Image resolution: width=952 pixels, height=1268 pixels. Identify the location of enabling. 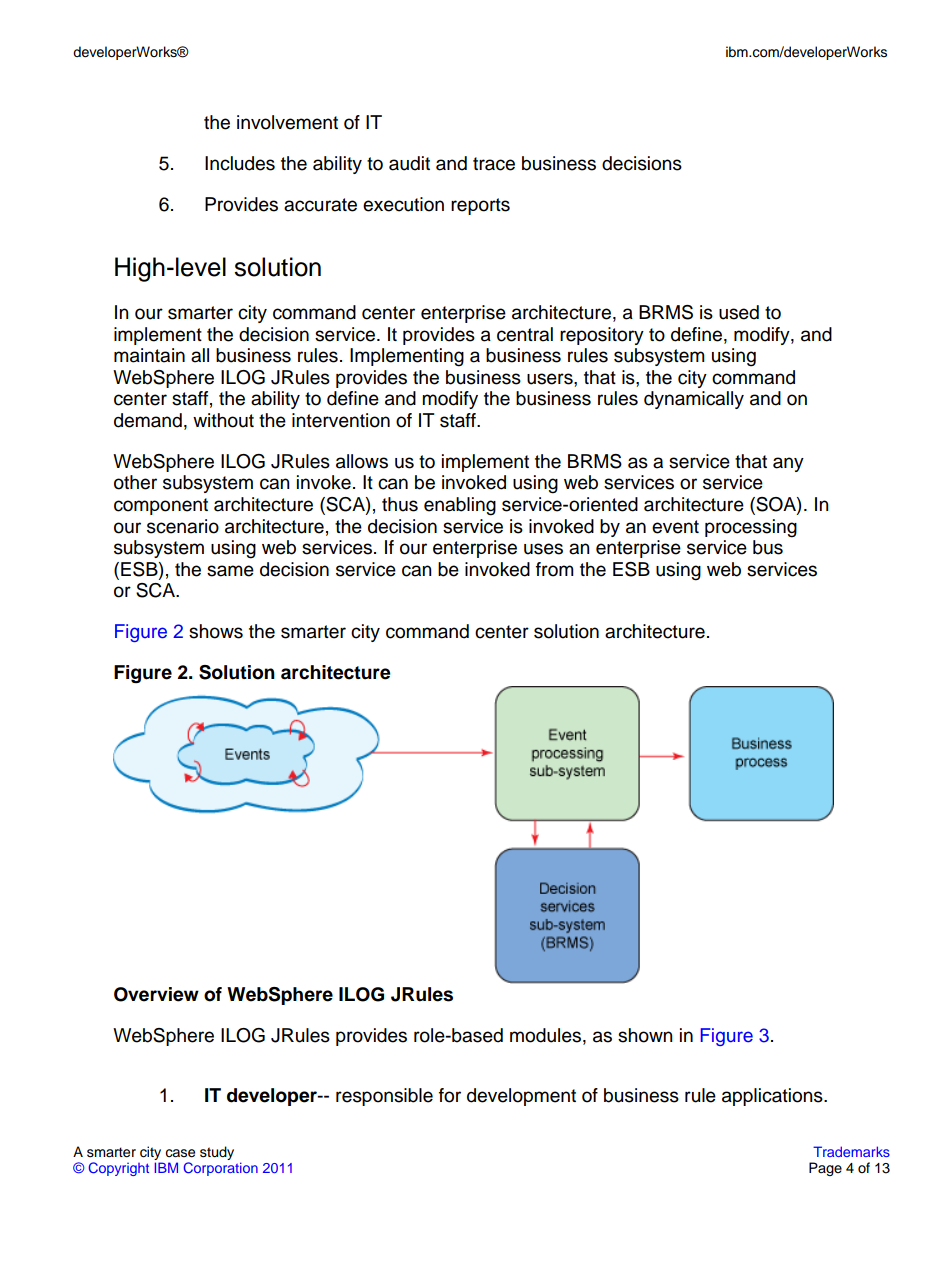
(460, 506).
